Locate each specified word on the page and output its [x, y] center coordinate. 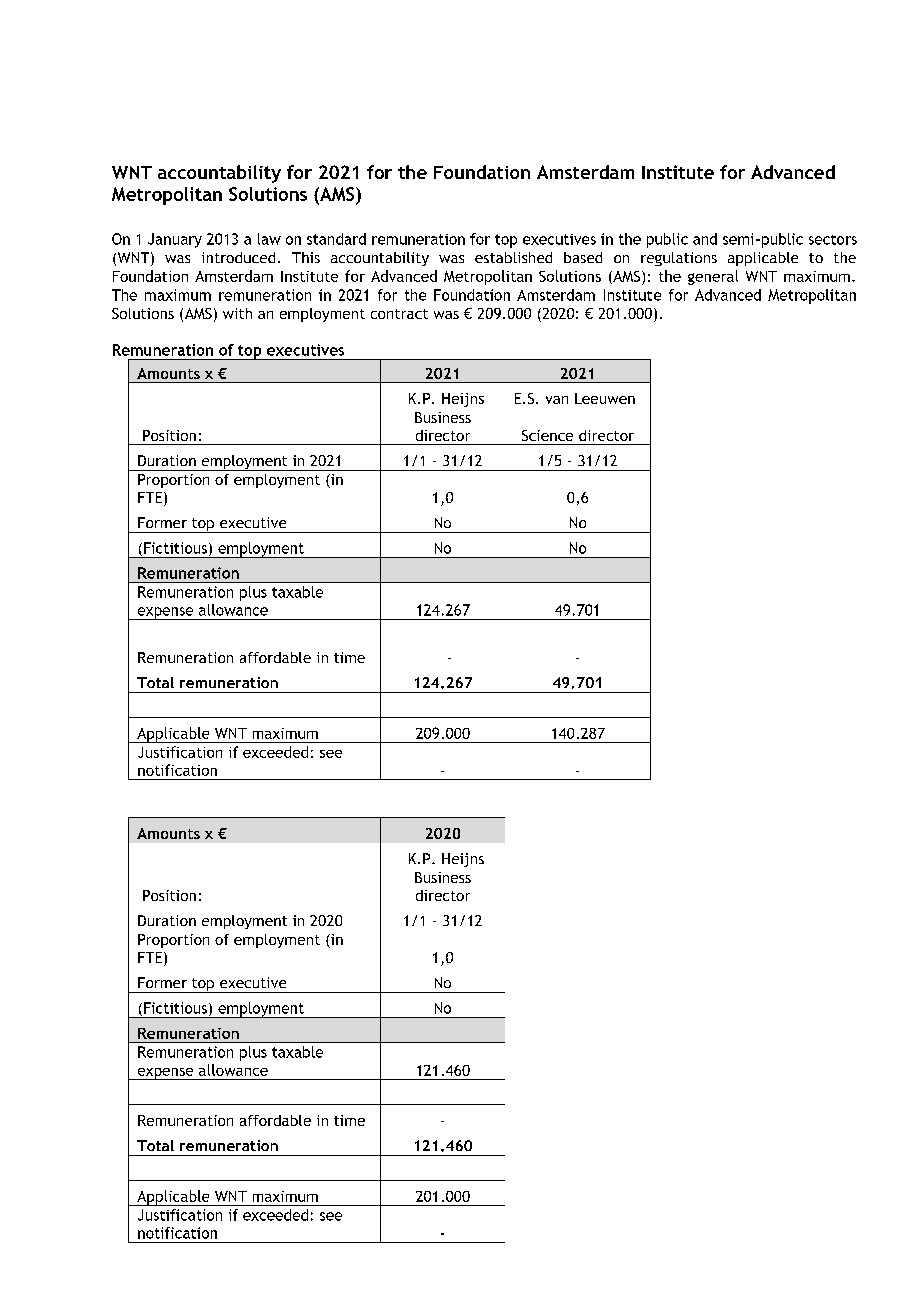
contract [399, 314]
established [513, 257]
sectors [833, 240]
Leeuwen [605, 398]
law [269, 239]
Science [547, 435]
